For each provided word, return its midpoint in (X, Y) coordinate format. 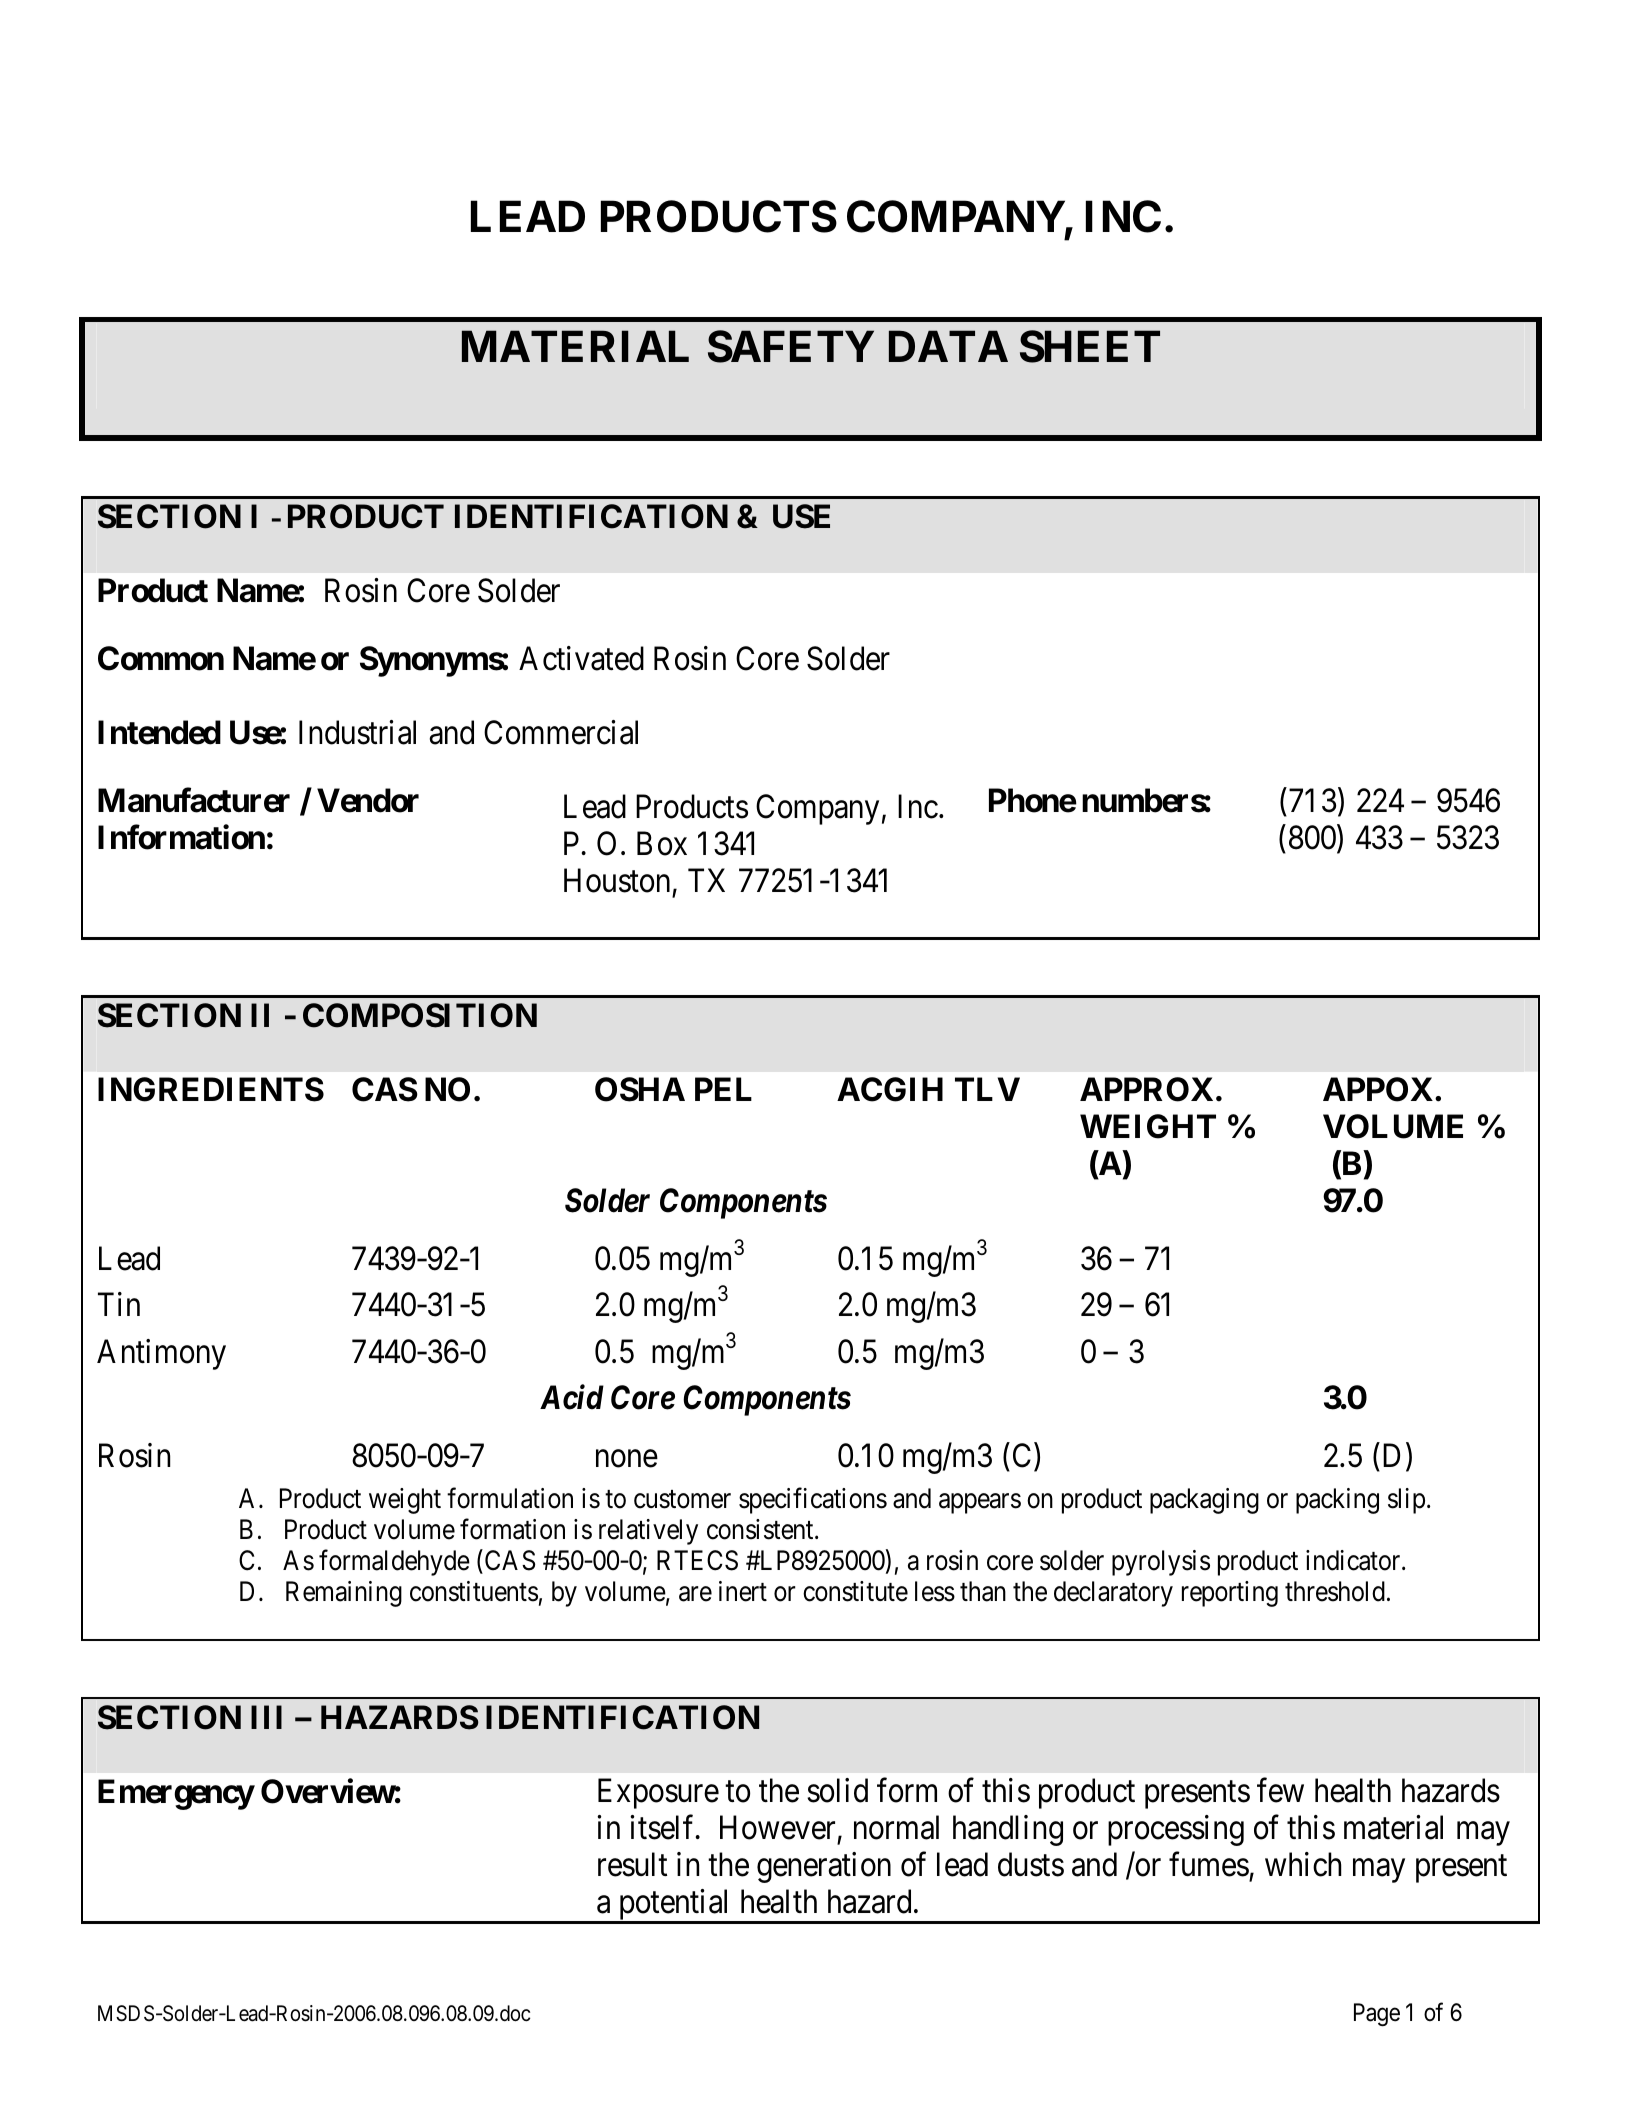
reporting (1230, 1594)
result (632, 1864)
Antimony (161, 1354)
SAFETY (791, 346)
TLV (987, 1089)
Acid (572, 1397)
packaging (1204, 1501)
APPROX (1146, 1089)
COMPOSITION (420, 1015)
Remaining (344, 1594)
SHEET (1090, 346)
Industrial (357, 732)
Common (161, 658)
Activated (581, 658)
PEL (723, 1089)
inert (743, 1591)
